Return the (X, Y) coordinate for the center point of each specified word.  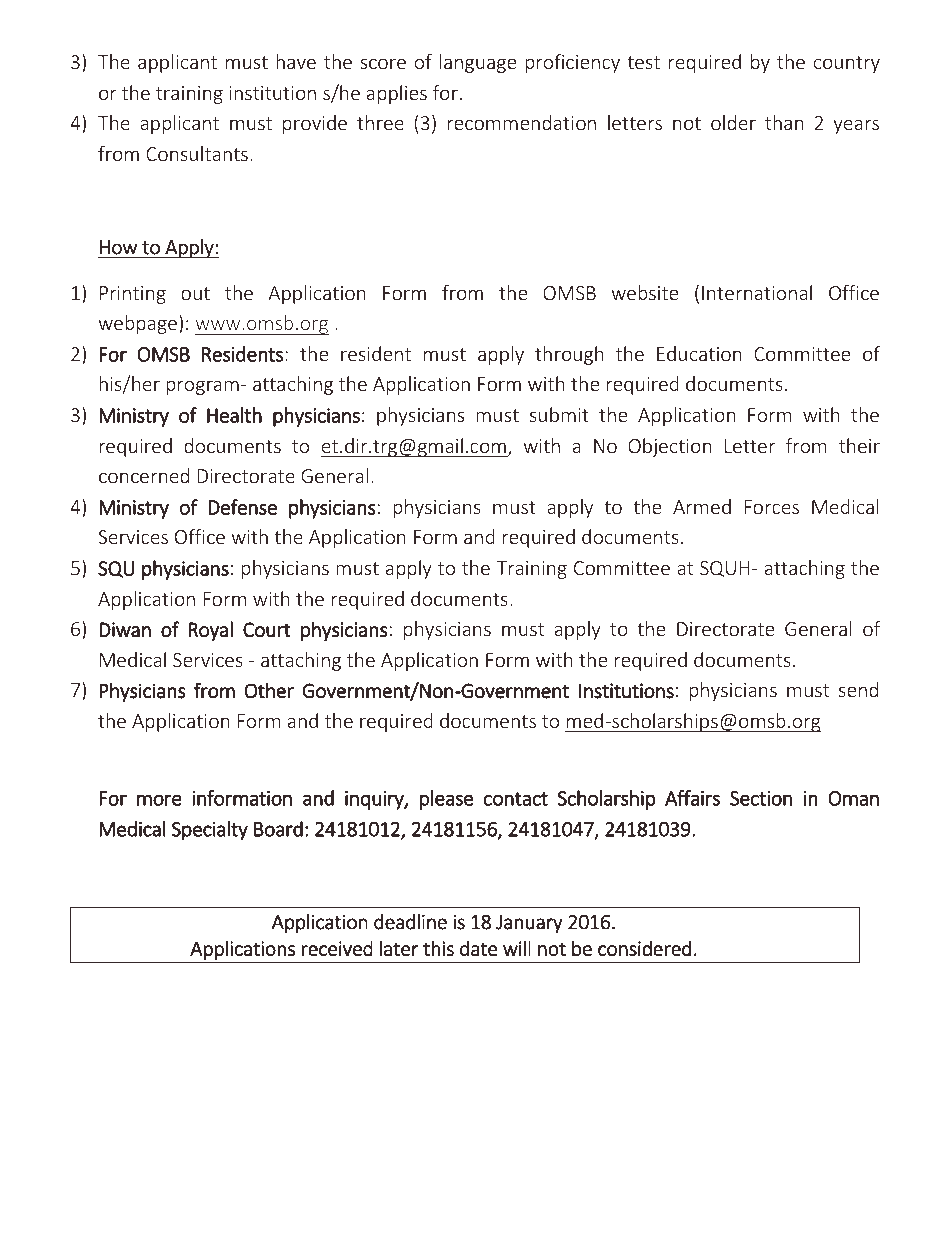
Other (269, 690)
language (478, 63)
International (757, 292)
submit (559, 414)
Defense (242, 507)
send (858, 689)
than (784, 122)
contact (516, 799)
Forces (771, 507)
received (337, 948)
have (296, 61)
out (195, 293)
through (569, 355)
